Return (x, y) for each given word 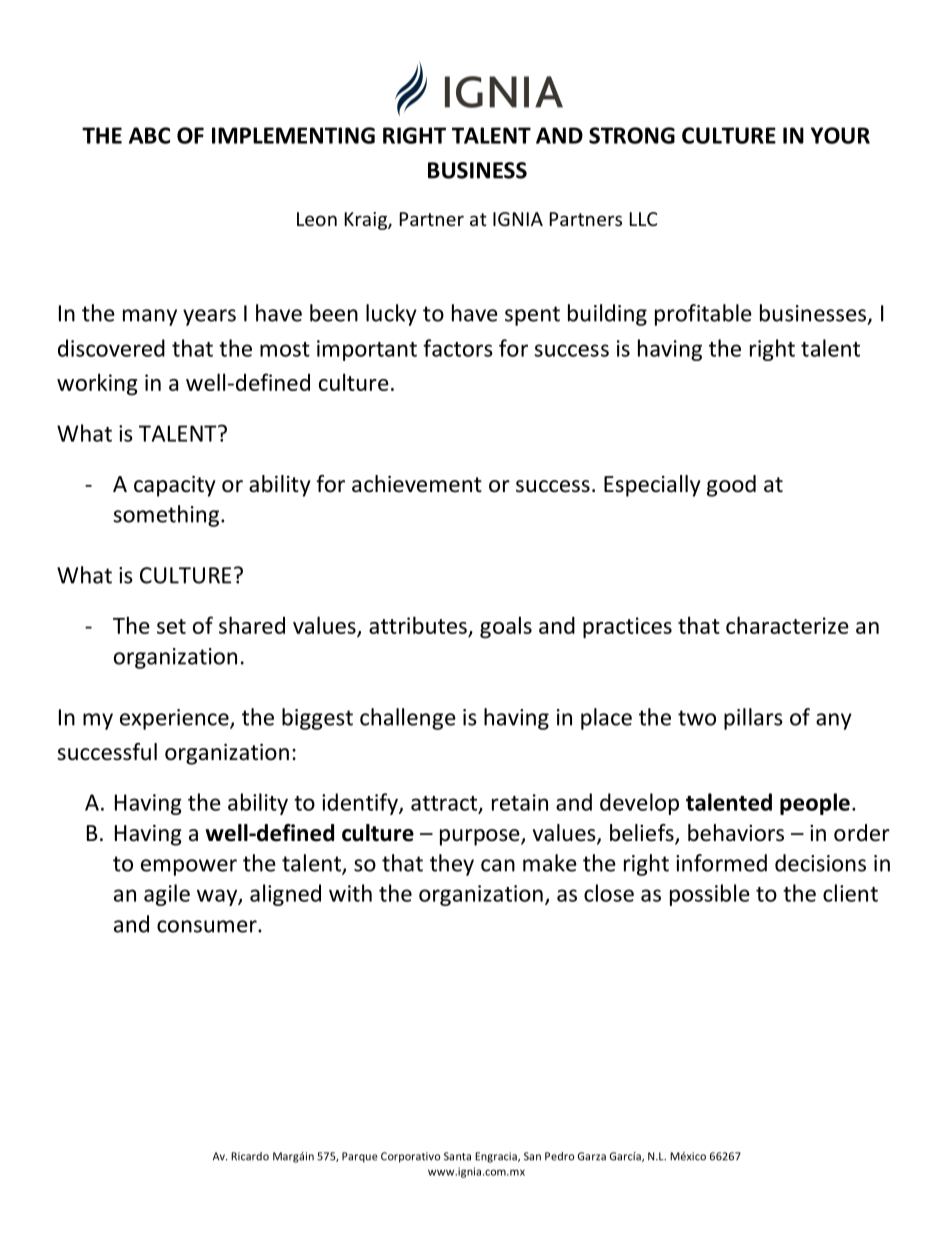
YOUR (840, 135)
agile (167, 895)
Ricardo (250, 1156)
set (171, 626)
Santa (457, 1156)
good (731, 486)
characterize (787, 625)
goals (506, 627)
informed (721, 863)
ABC (149, 135)
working (97, 384)
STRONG (632, 135)
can (498, 865)
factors (458, 348)
